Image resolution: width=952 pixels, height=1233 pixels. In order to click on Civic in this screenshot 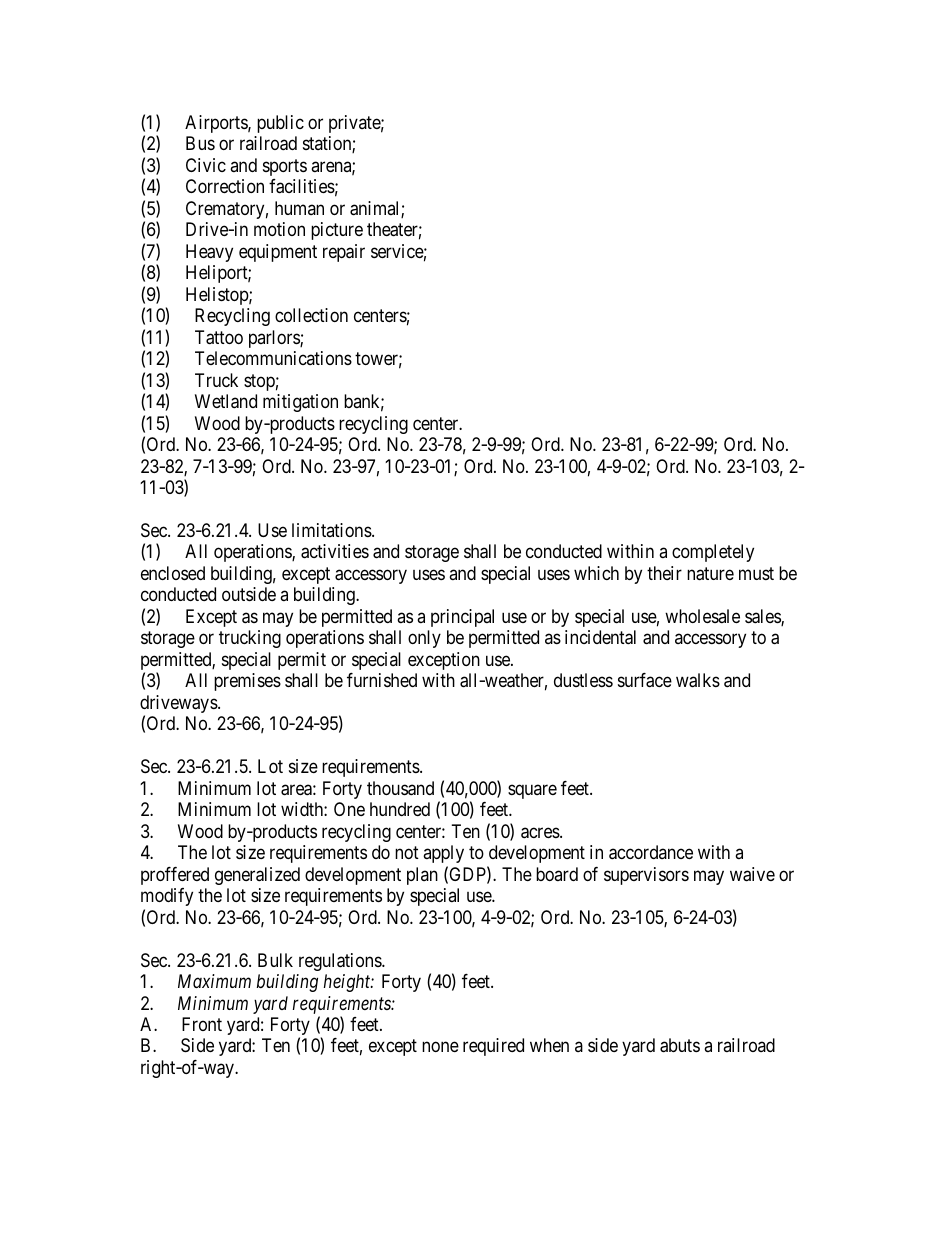, I will do `click(206, 165)`.
